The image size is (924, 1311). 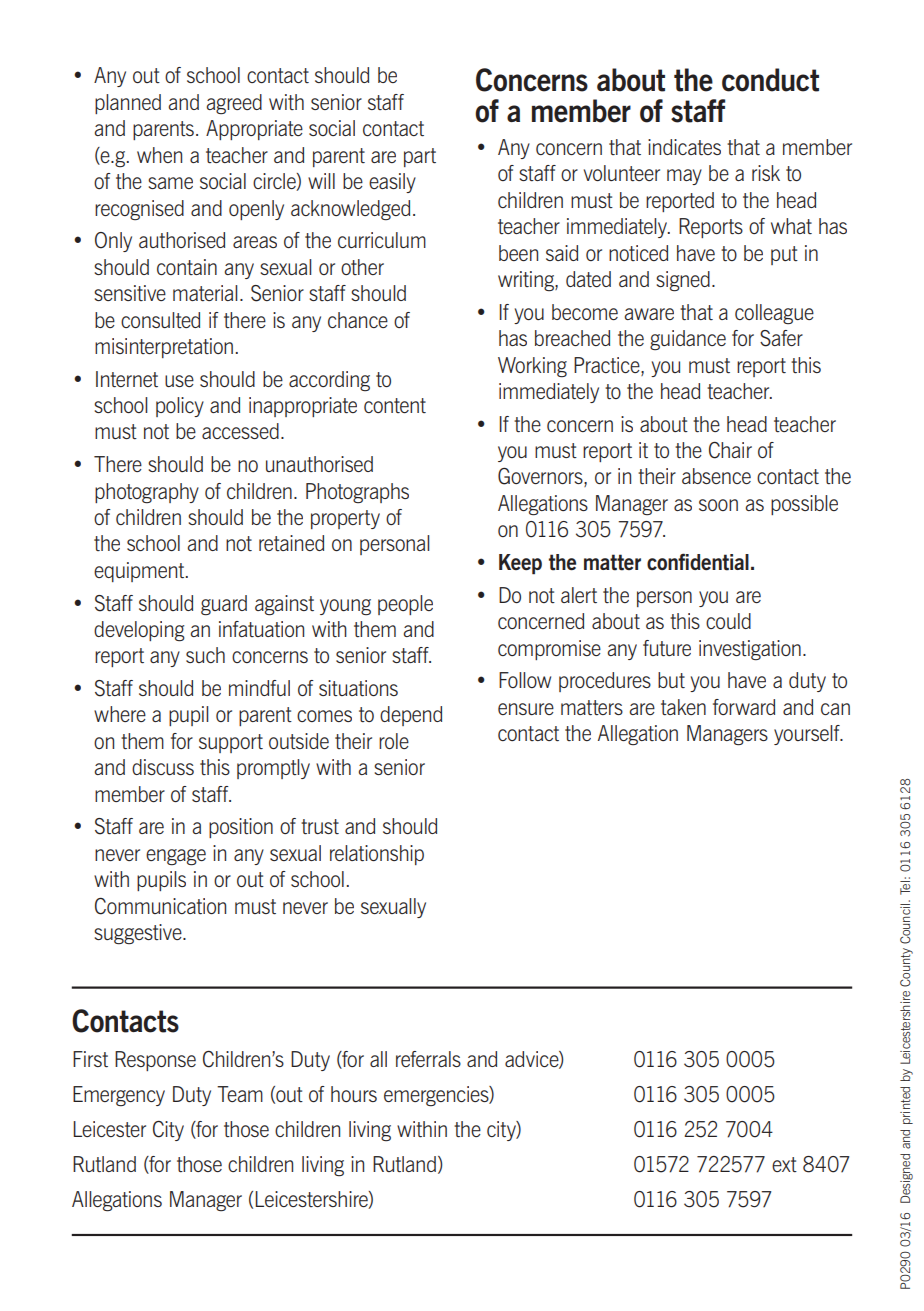 What do you see at coordinates (420, 157) in the screenshot?
I see `part` at bounding box center [420, 157].
